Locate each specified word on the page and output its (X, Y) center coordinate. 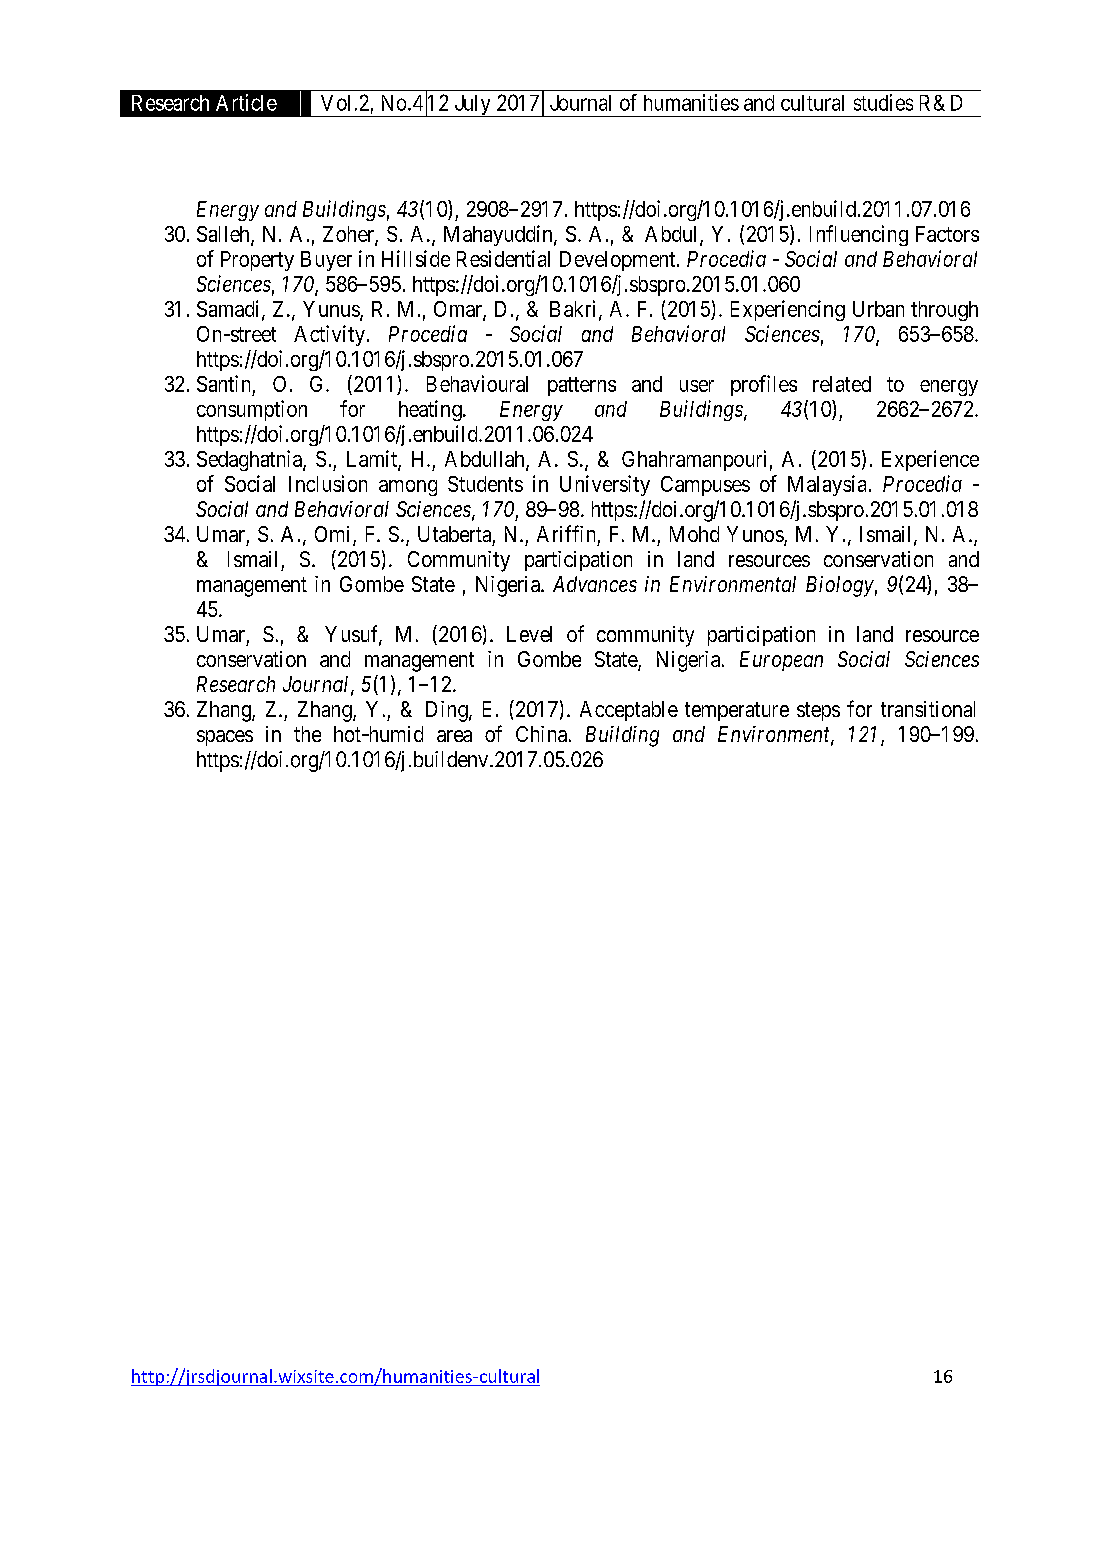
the (307, 734)
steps (818, 711)
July (472, 106)
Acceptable (629, 711)
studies (883, 102)
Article (246, 102)
